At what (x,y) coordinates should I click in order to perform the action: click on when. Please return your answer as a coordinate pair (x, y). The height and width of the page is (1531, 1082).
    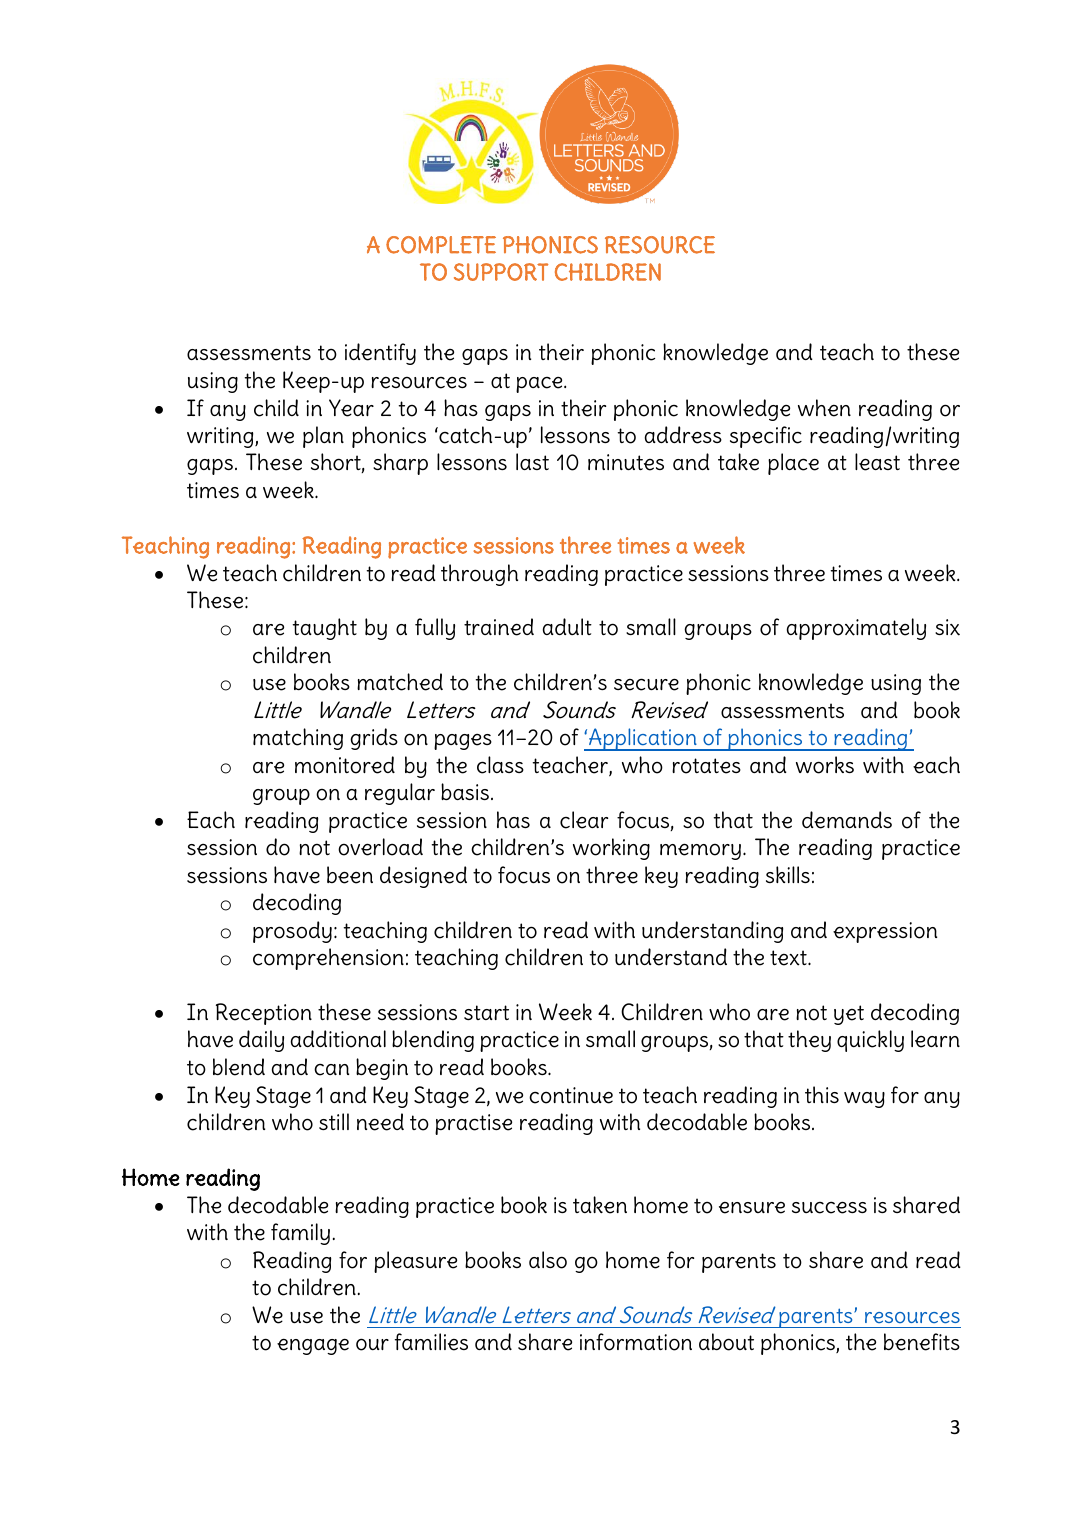
    Looking at the image, I should click on (824, 408).
